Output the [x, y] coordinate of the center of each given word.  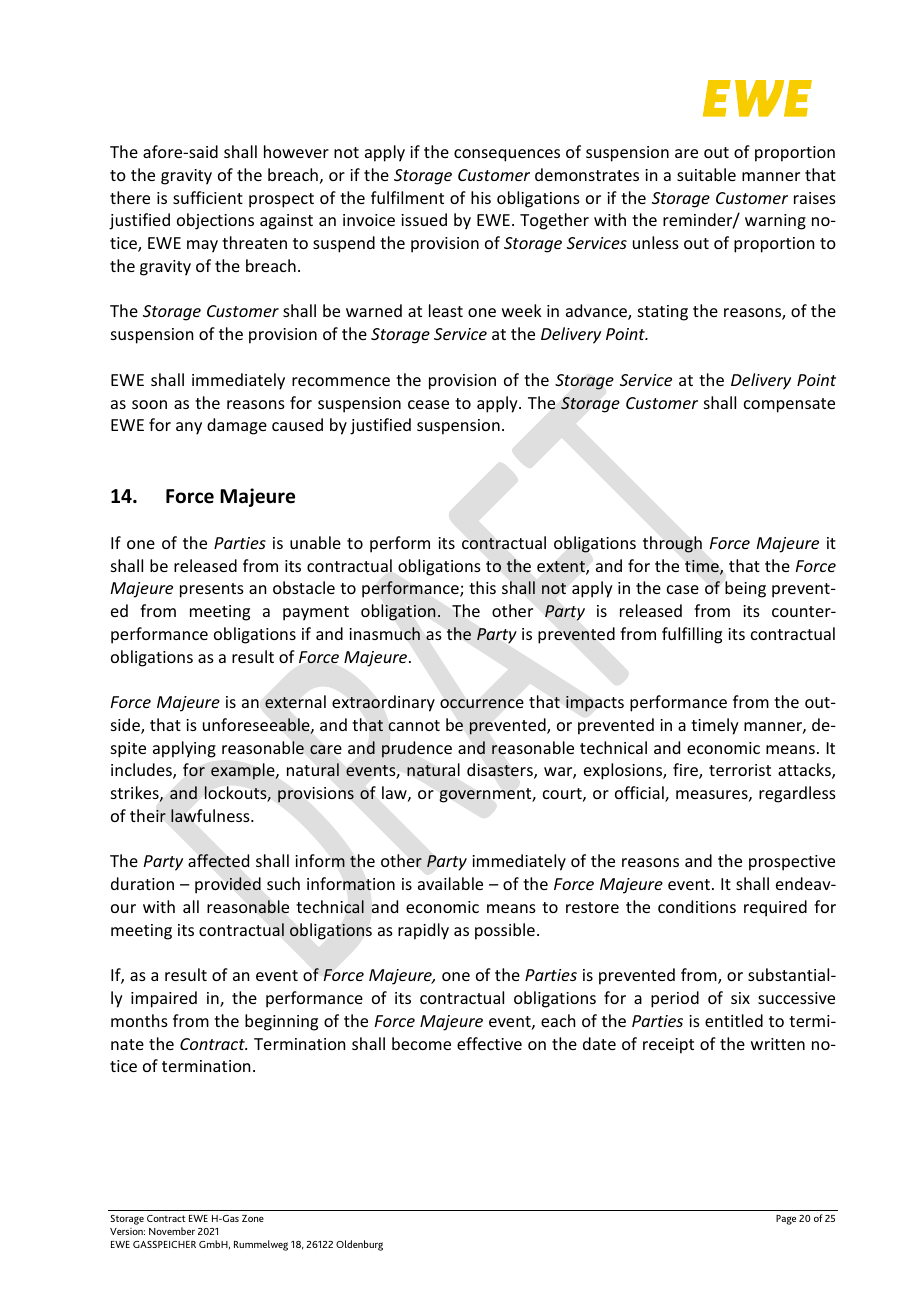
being [745, 589]
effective [489, 1043]
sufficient [208, 197]
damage [237, 426]
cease [428, 404]
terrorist [740, 770]
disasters [501, 771]
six [740, 998]
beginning [281, 1022]
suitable [706, 174]
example [244, 771]
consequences [507, 155]
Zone [253, 1218]
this [482, 587]
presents [212, 590]
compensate [789, 405]
